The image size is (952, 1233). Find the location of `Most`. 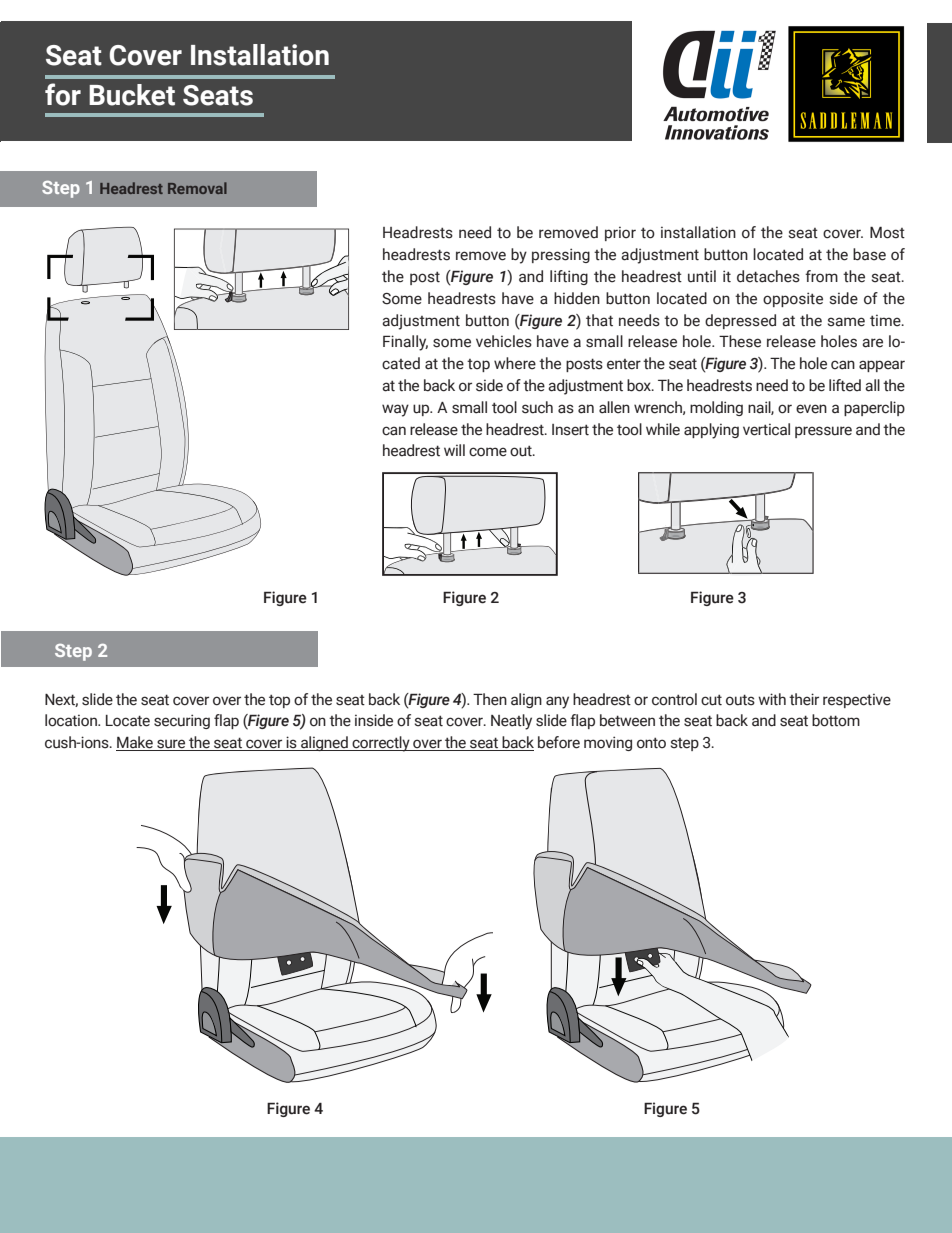

Most is located at coordinates (887, 232).
